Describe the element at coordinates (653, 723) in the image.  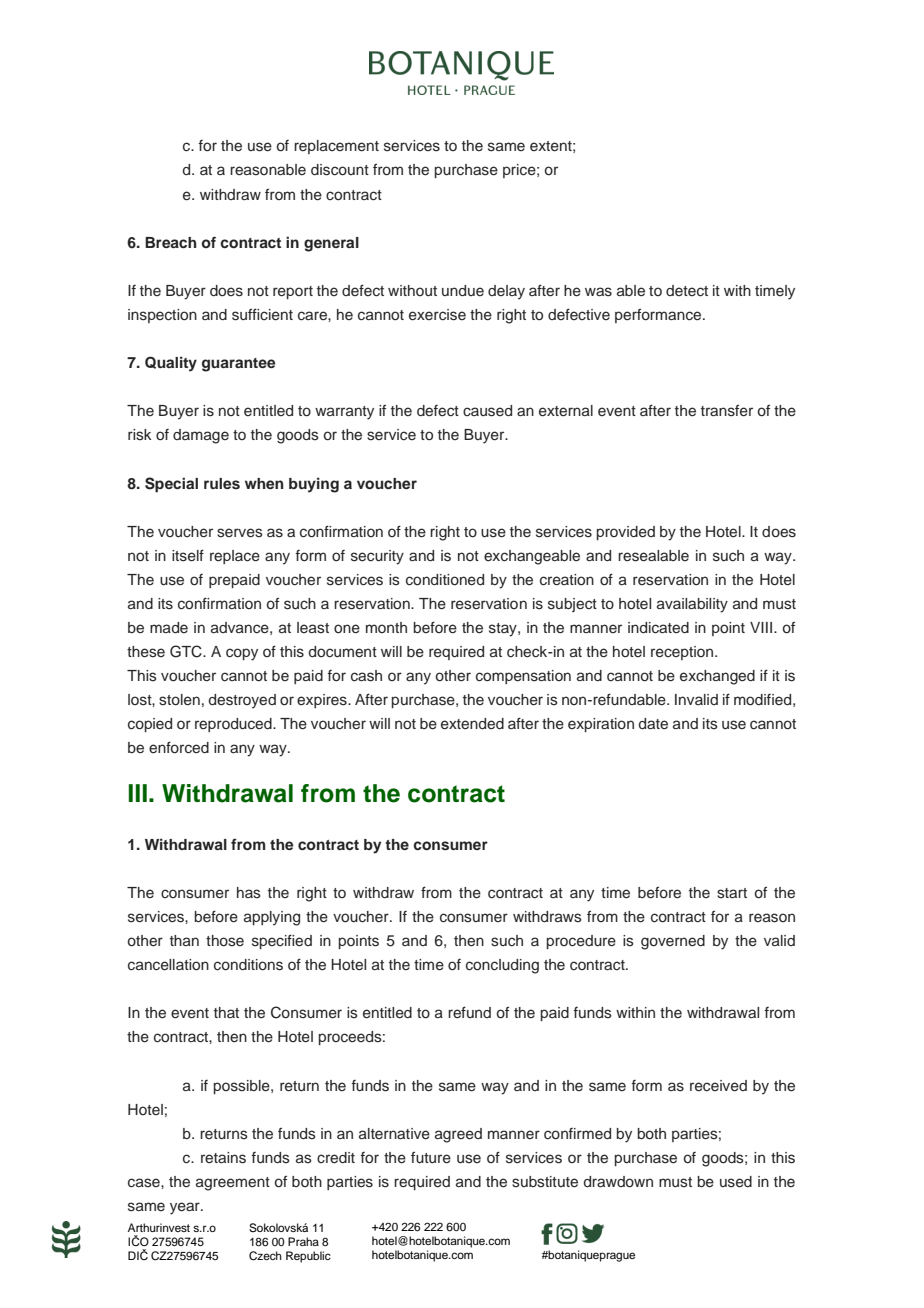
I see `date` at that location.
